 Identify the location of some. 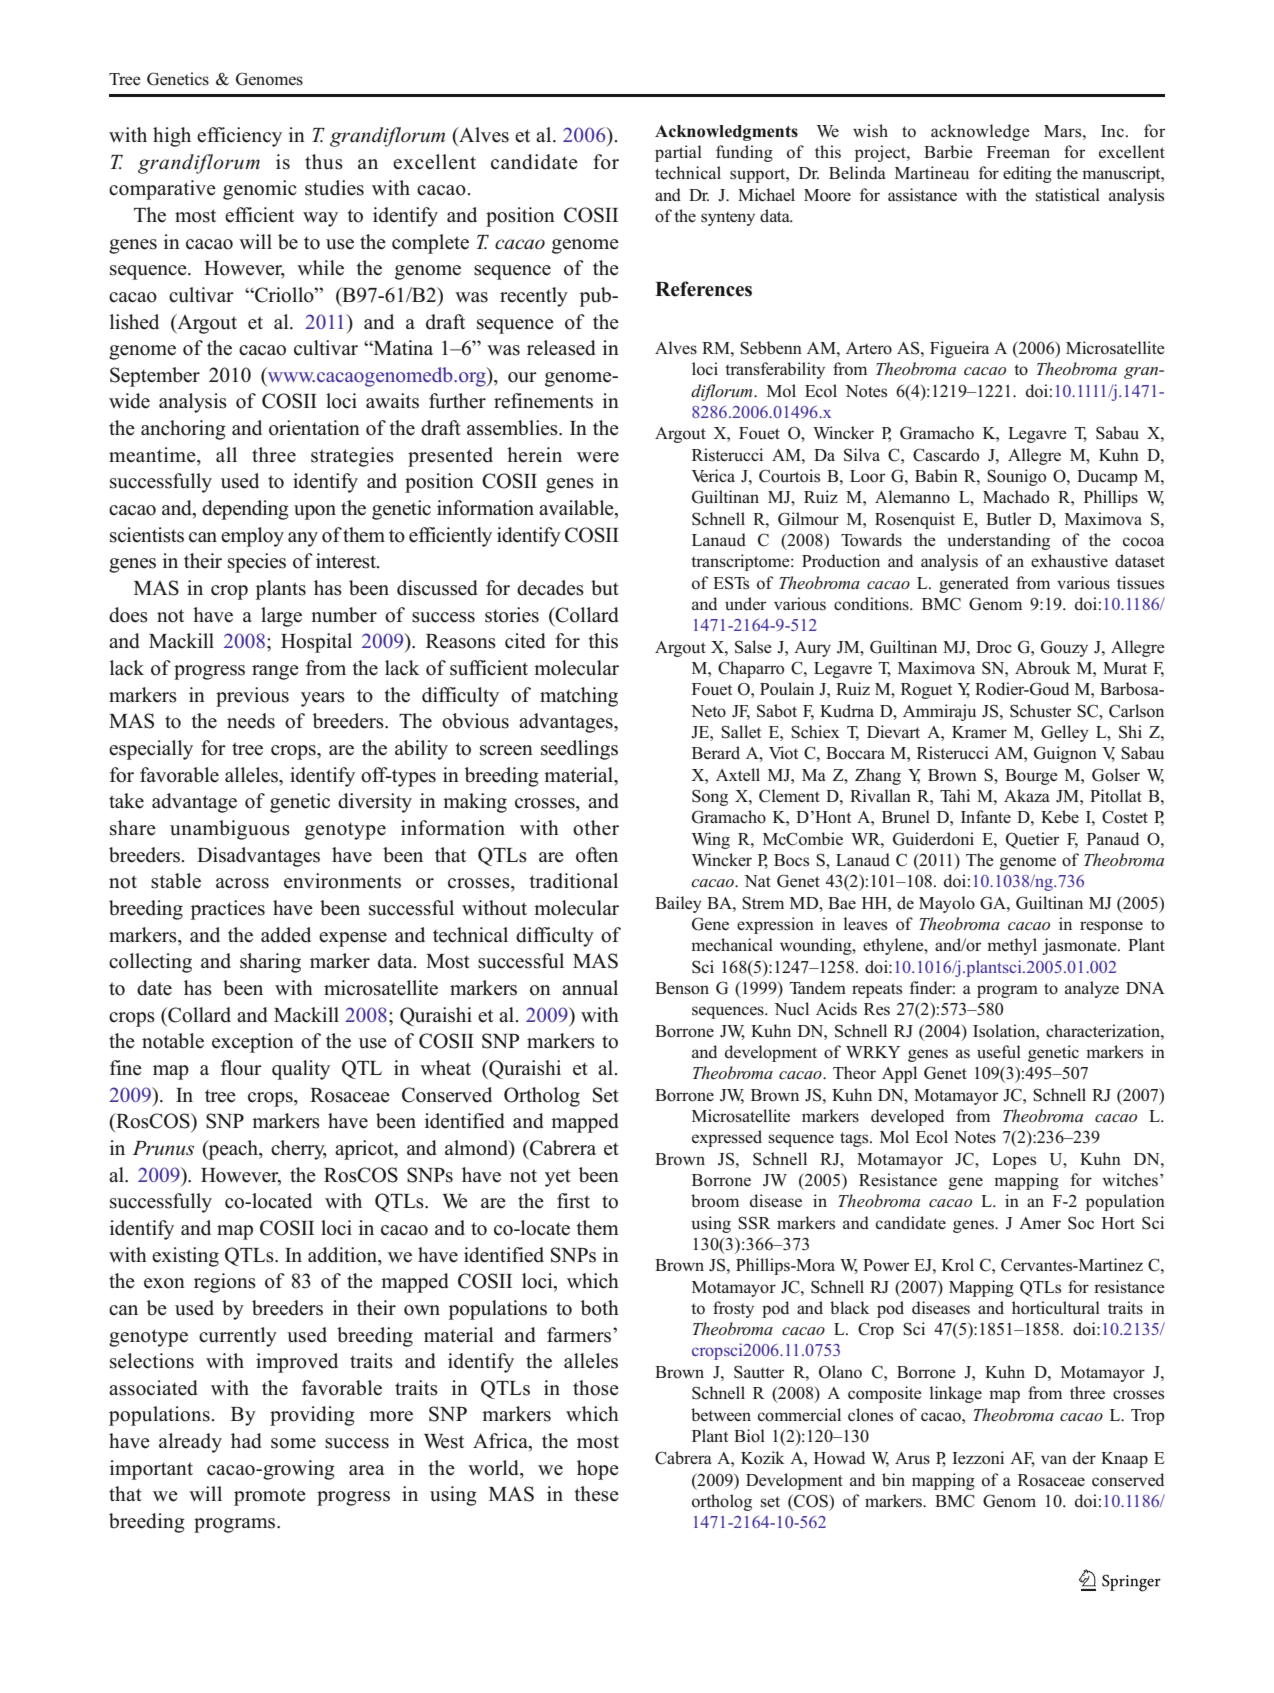
(293, 1443).
